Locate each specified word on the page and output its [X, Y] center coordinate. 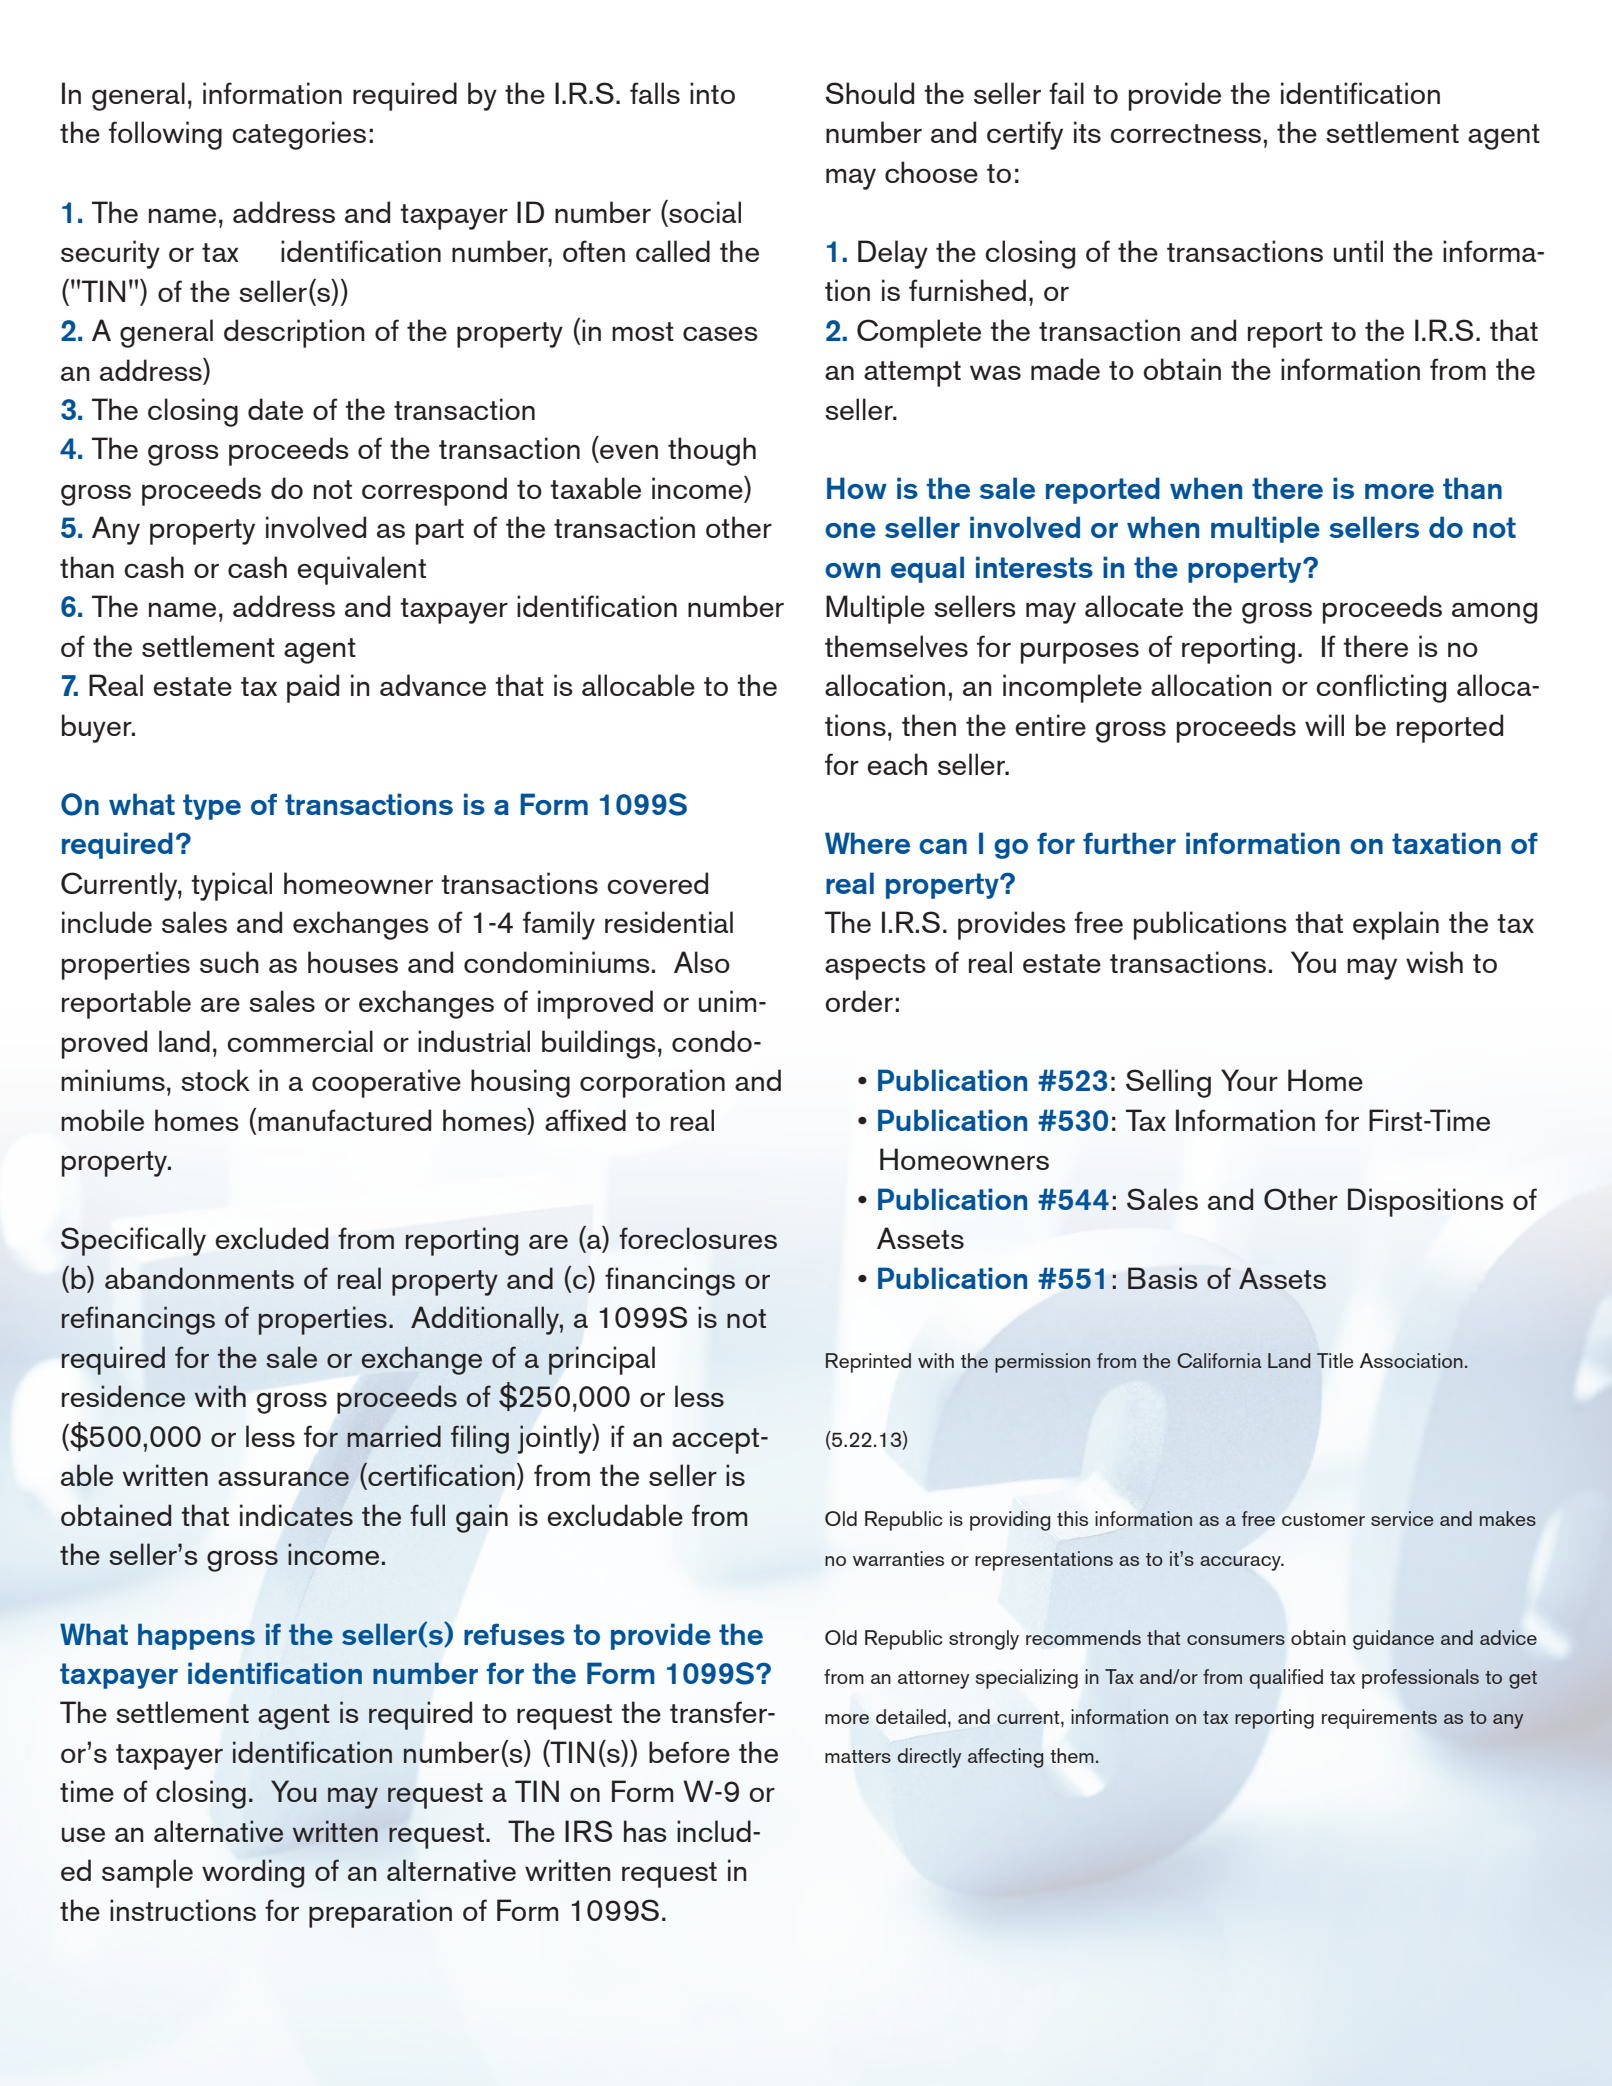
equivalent [361, 570]
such [229, 962]
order [859, 1001]
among [1494, 613]
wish [1434, 962]
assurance [283, 1478]
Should [869, 93]
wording [253, 1873]
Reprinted [868, 1363]
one [850, 530]
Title [1335, 1360]
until [1358, 251]
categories [299, 135]
